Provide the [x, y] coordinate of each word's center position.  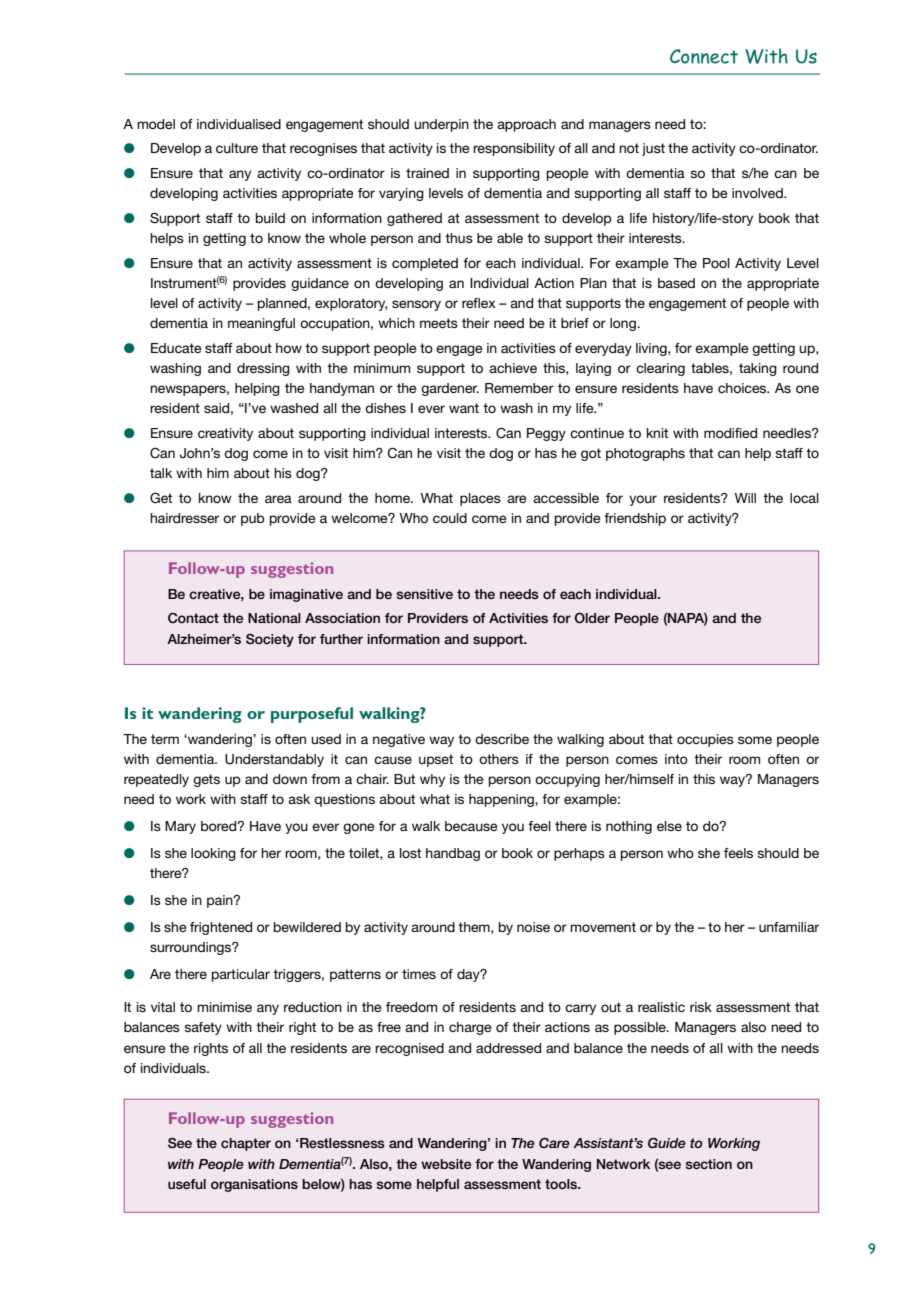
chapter [246, 1144]
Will [745, 498]
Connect [704, 56]
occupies [705, 740]
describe [502, 739]
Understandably [274, 760]
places [480, 499]
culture [237, 148]
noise [533, 927]
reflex [479, 303]
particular [241, 975]
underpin [441, 125]
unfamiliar [789, 927]
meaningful [261, 324]
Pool [716, 263]
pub [253, 519]
